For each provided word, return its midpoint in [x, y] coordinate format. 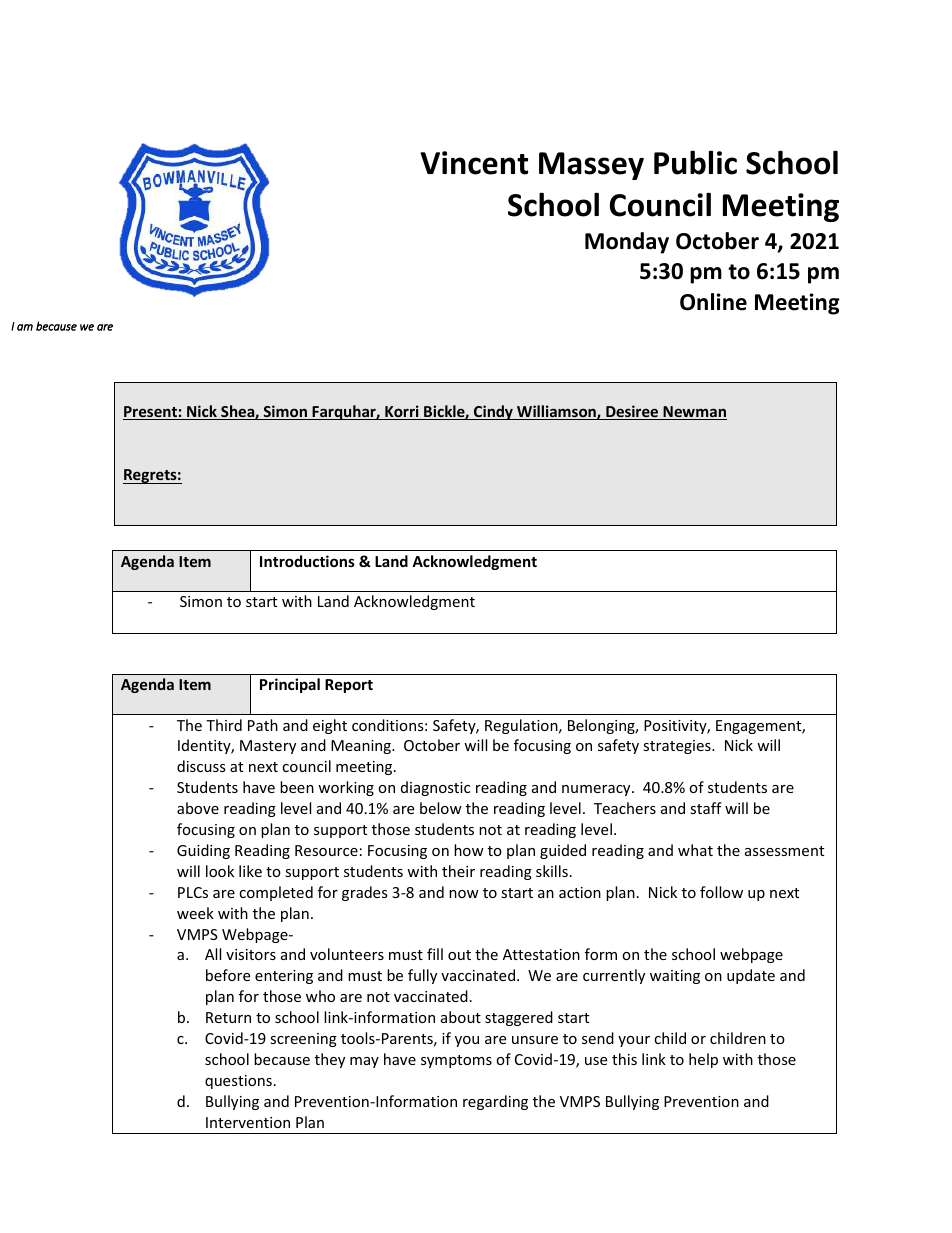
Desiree [632, 412]
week [195, 913]
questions [238, 1082]
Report [349, 686]
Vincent [474, 163]
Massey [591, 166]
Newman [694, 413]
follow [721, 892]
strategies [678, 747]
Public [695, 162]
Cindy [493, 412]
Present [151, 413]
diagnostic [435, 788]
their [458, 871]
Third [224, 725]
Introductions [307, 561]
